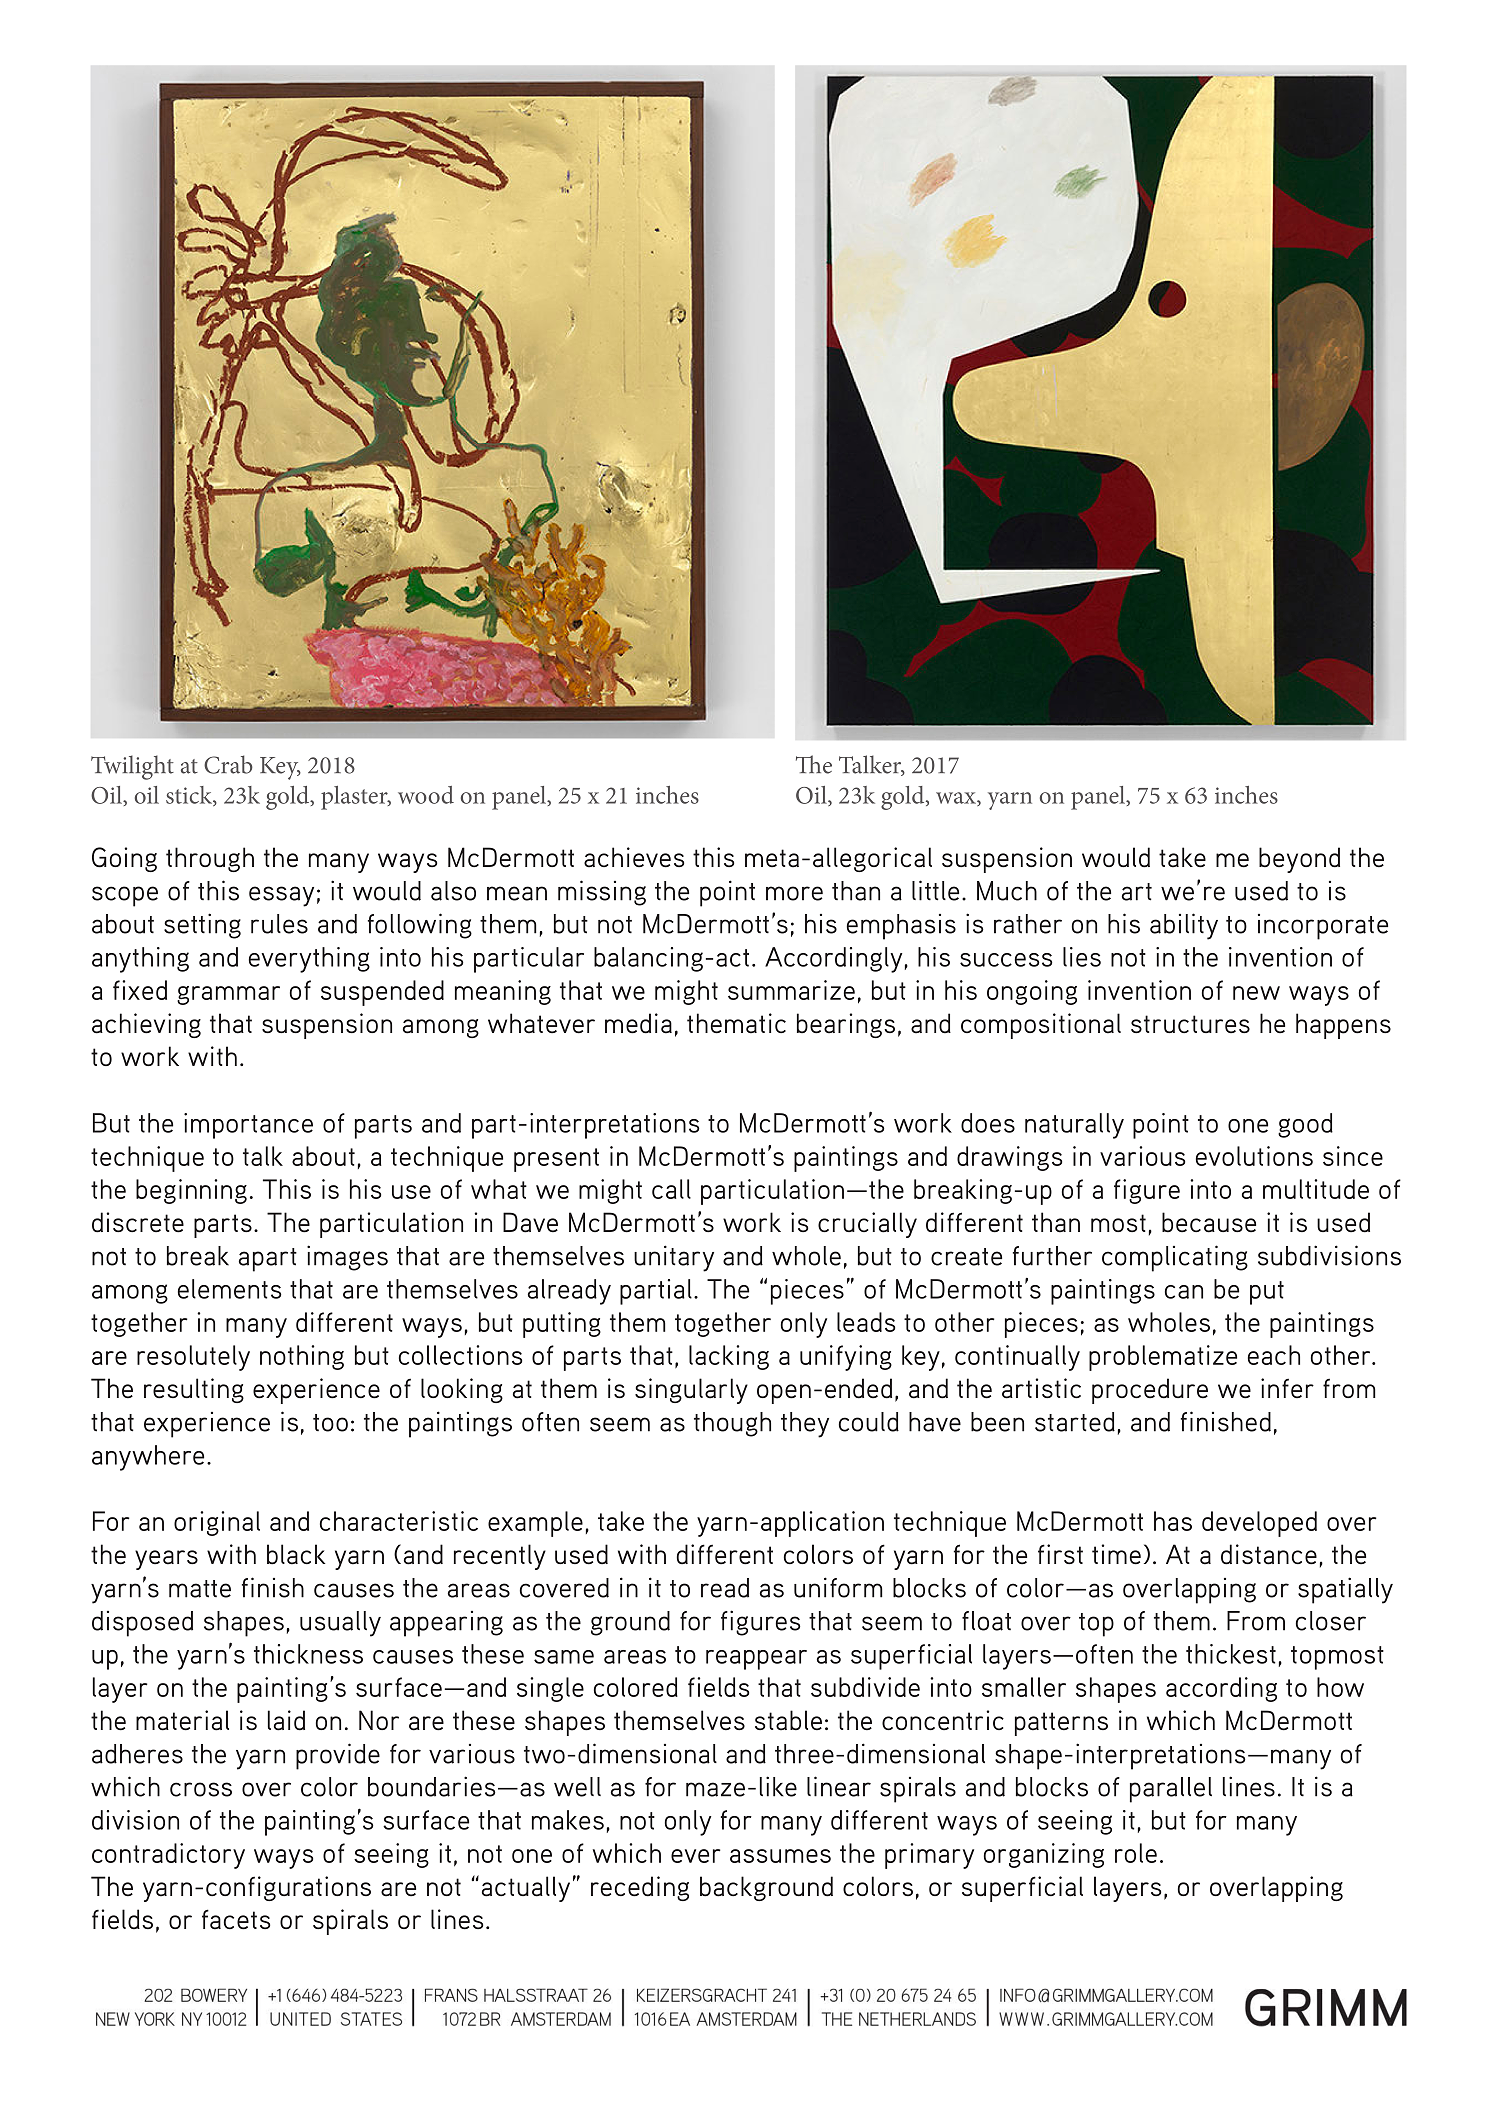  I want to click on facets, so click(236, 1919).
